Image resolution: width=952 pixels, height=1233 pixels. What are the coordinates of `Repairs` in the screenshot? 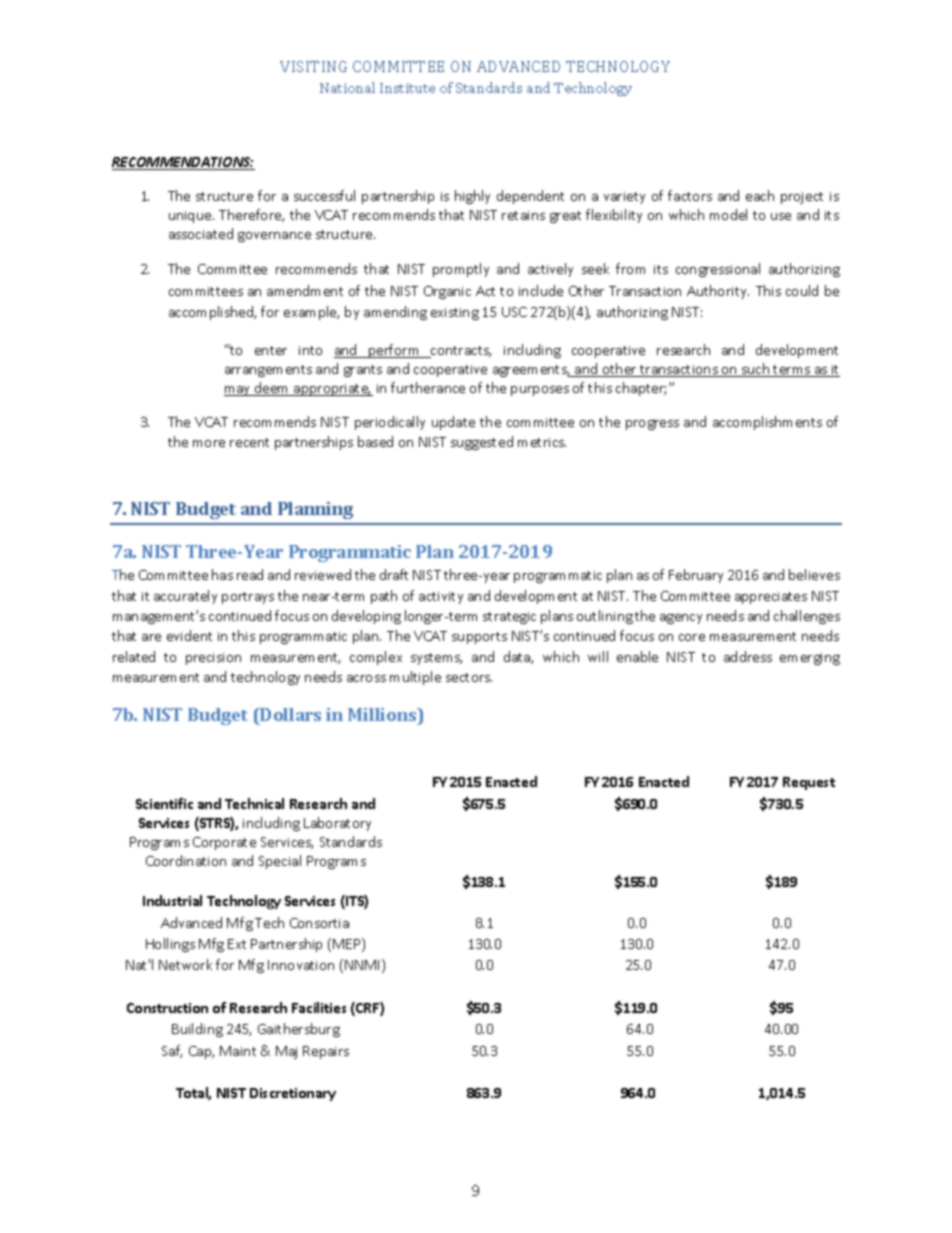 It's located at (326, 1052).
